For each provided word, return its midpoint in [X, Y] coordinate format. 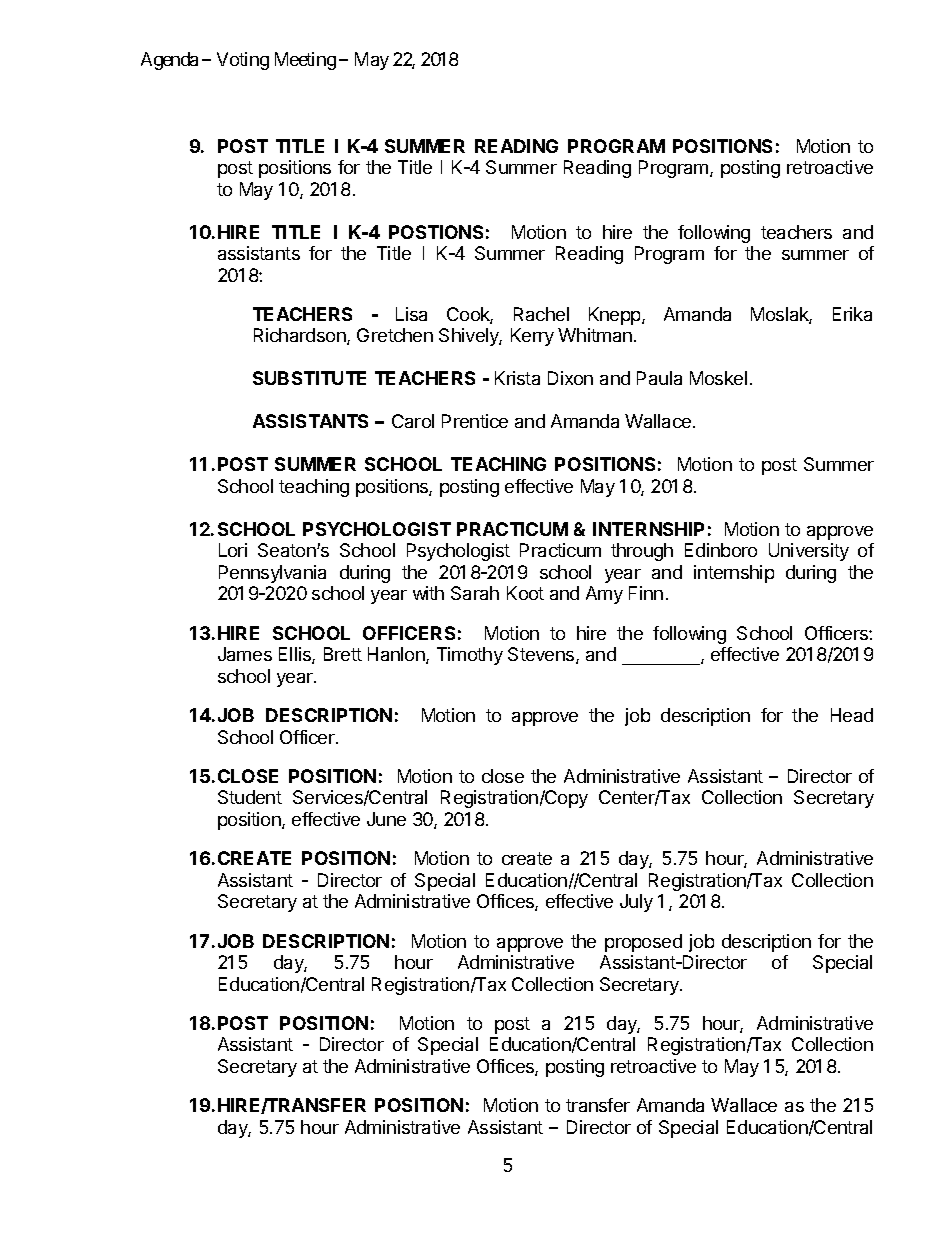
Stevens [542, 655]
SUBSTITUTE [309, 378]
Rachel [541, 314]
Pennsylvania [272, 574]
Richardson [301, 336]
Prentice [475, 421]
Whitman [595, 335]
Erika [852, 314]
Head [852, 715]
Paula [659, 378]
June [386, 819]
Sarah [475, 593]
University [809, 552]
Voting [243, 61]
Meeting [305, 61]
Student [250, 797]
